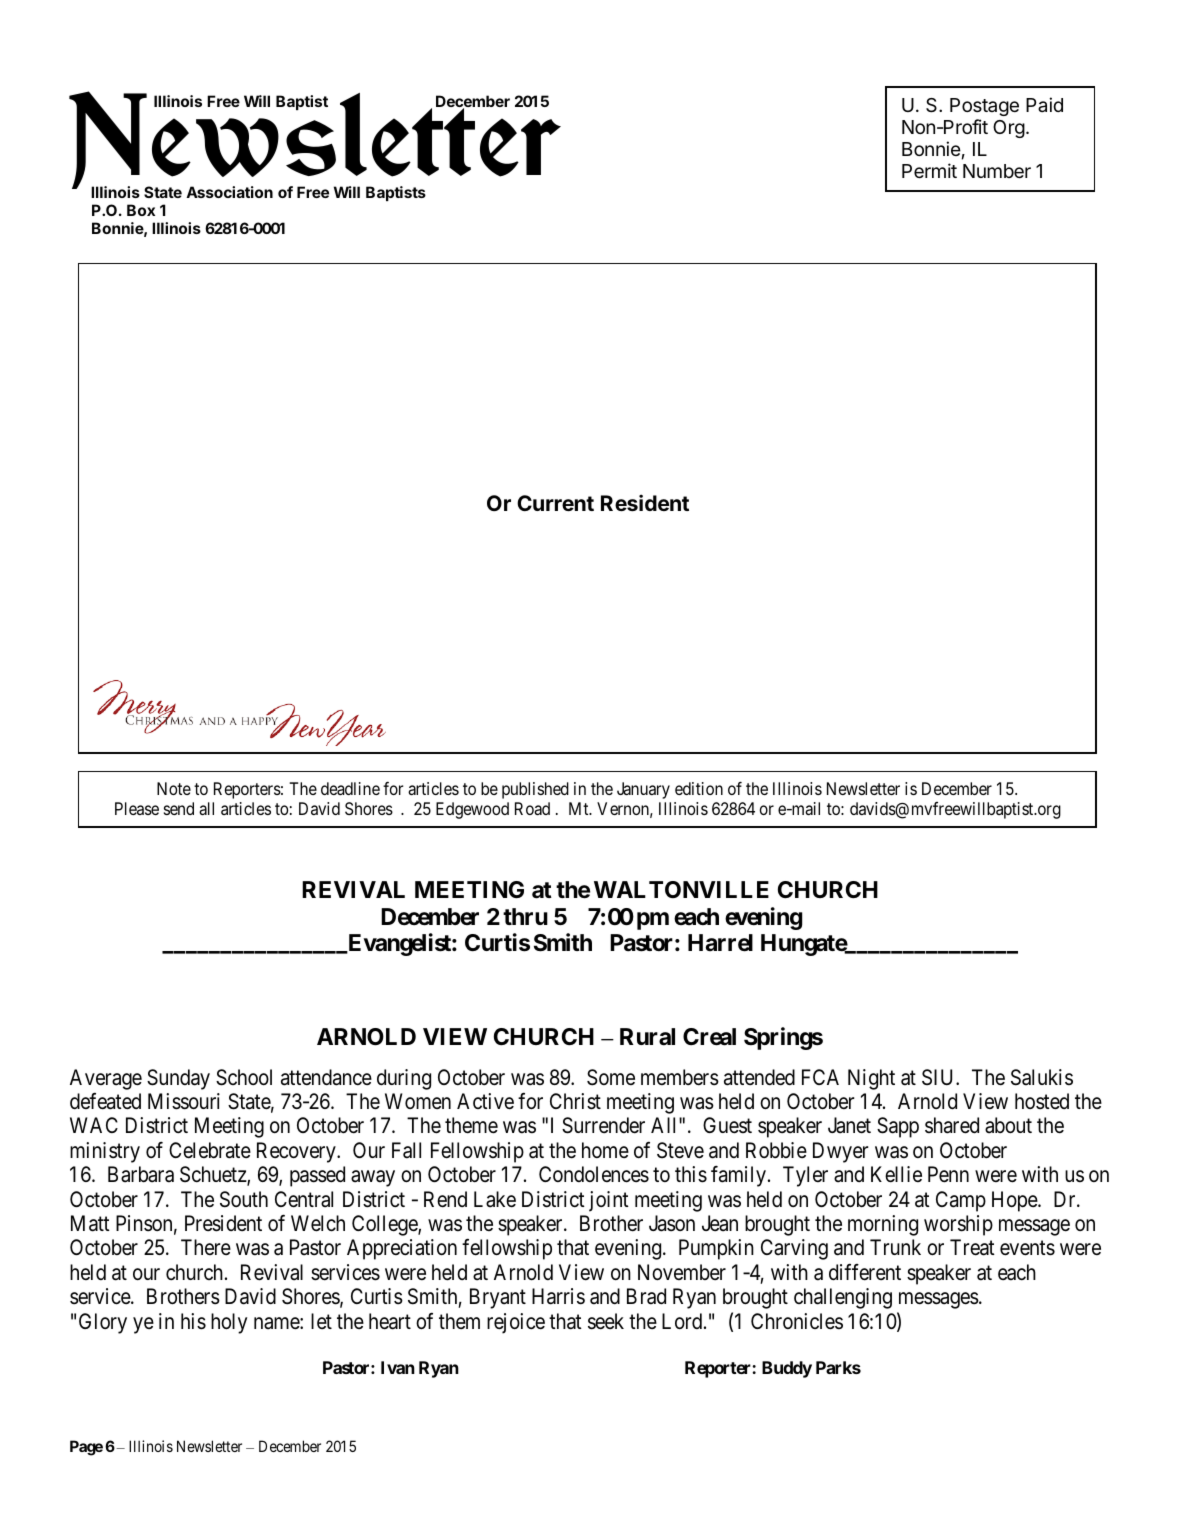 This image has height=1528, width=1181. What do you see at coordinates (535, 790) in the image?
I see `published` at bounding box center [535, 790].
